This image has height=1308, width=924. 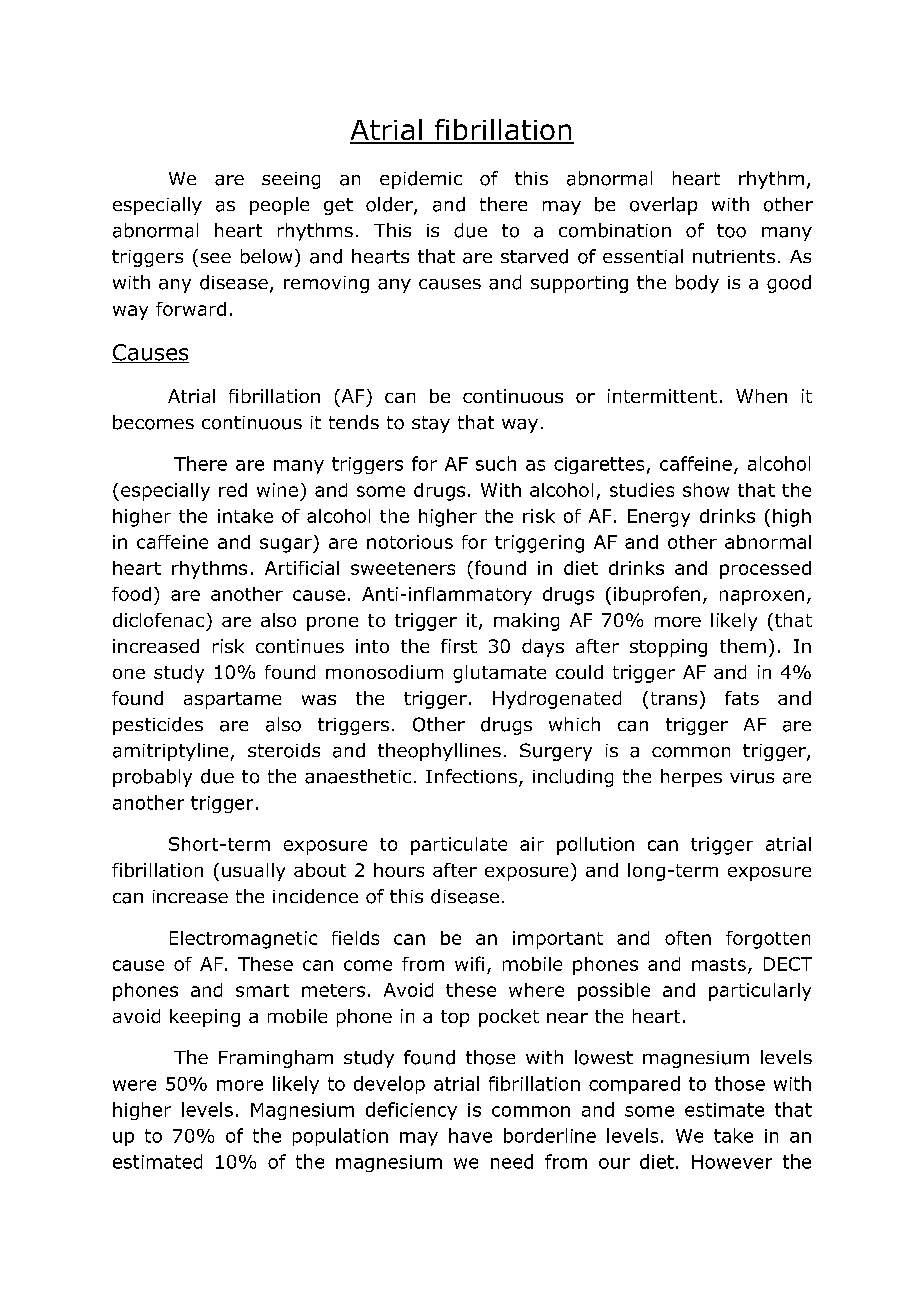 I want to click on often, so click(x=688, y=938).
